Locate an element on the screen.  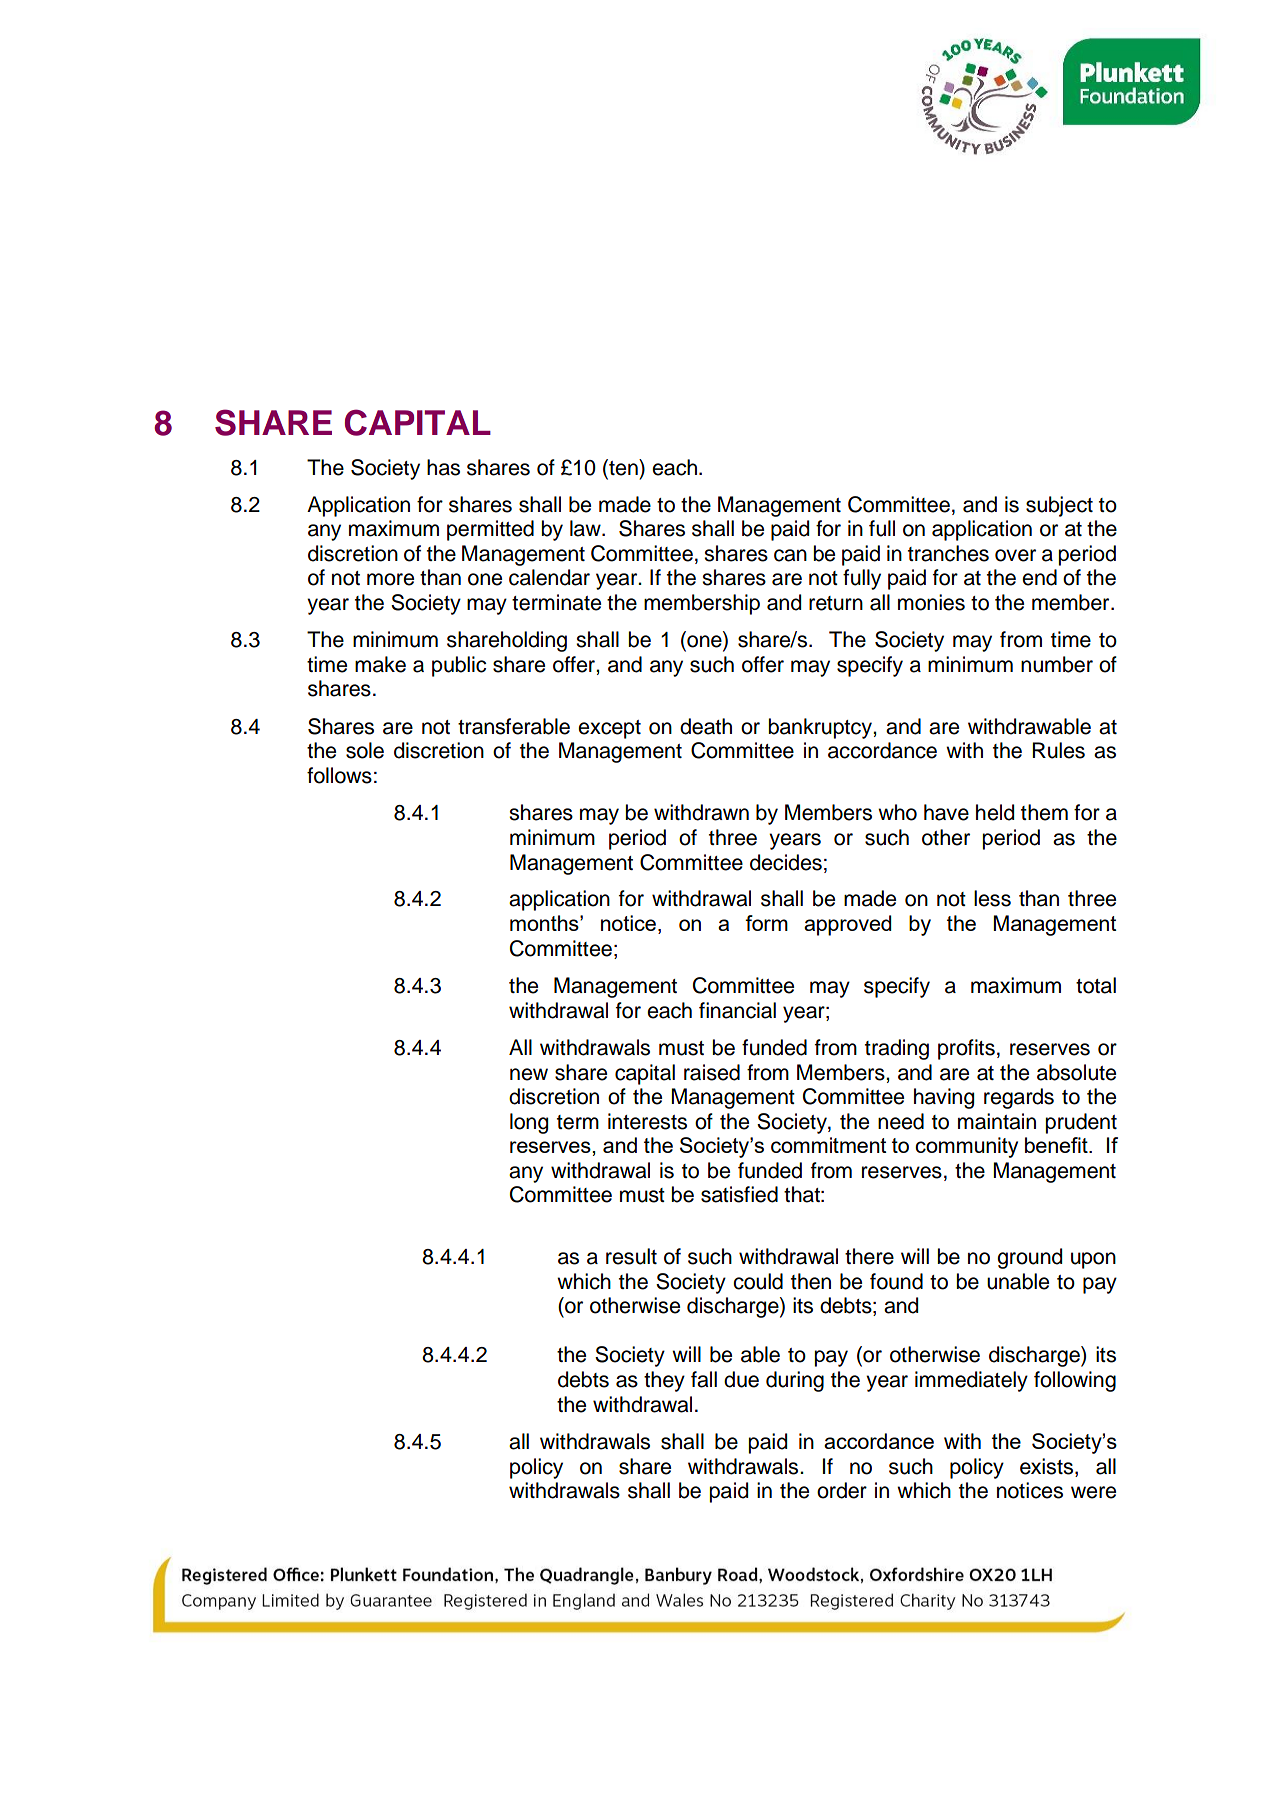
financial is located at coordinates (737, 1010).
